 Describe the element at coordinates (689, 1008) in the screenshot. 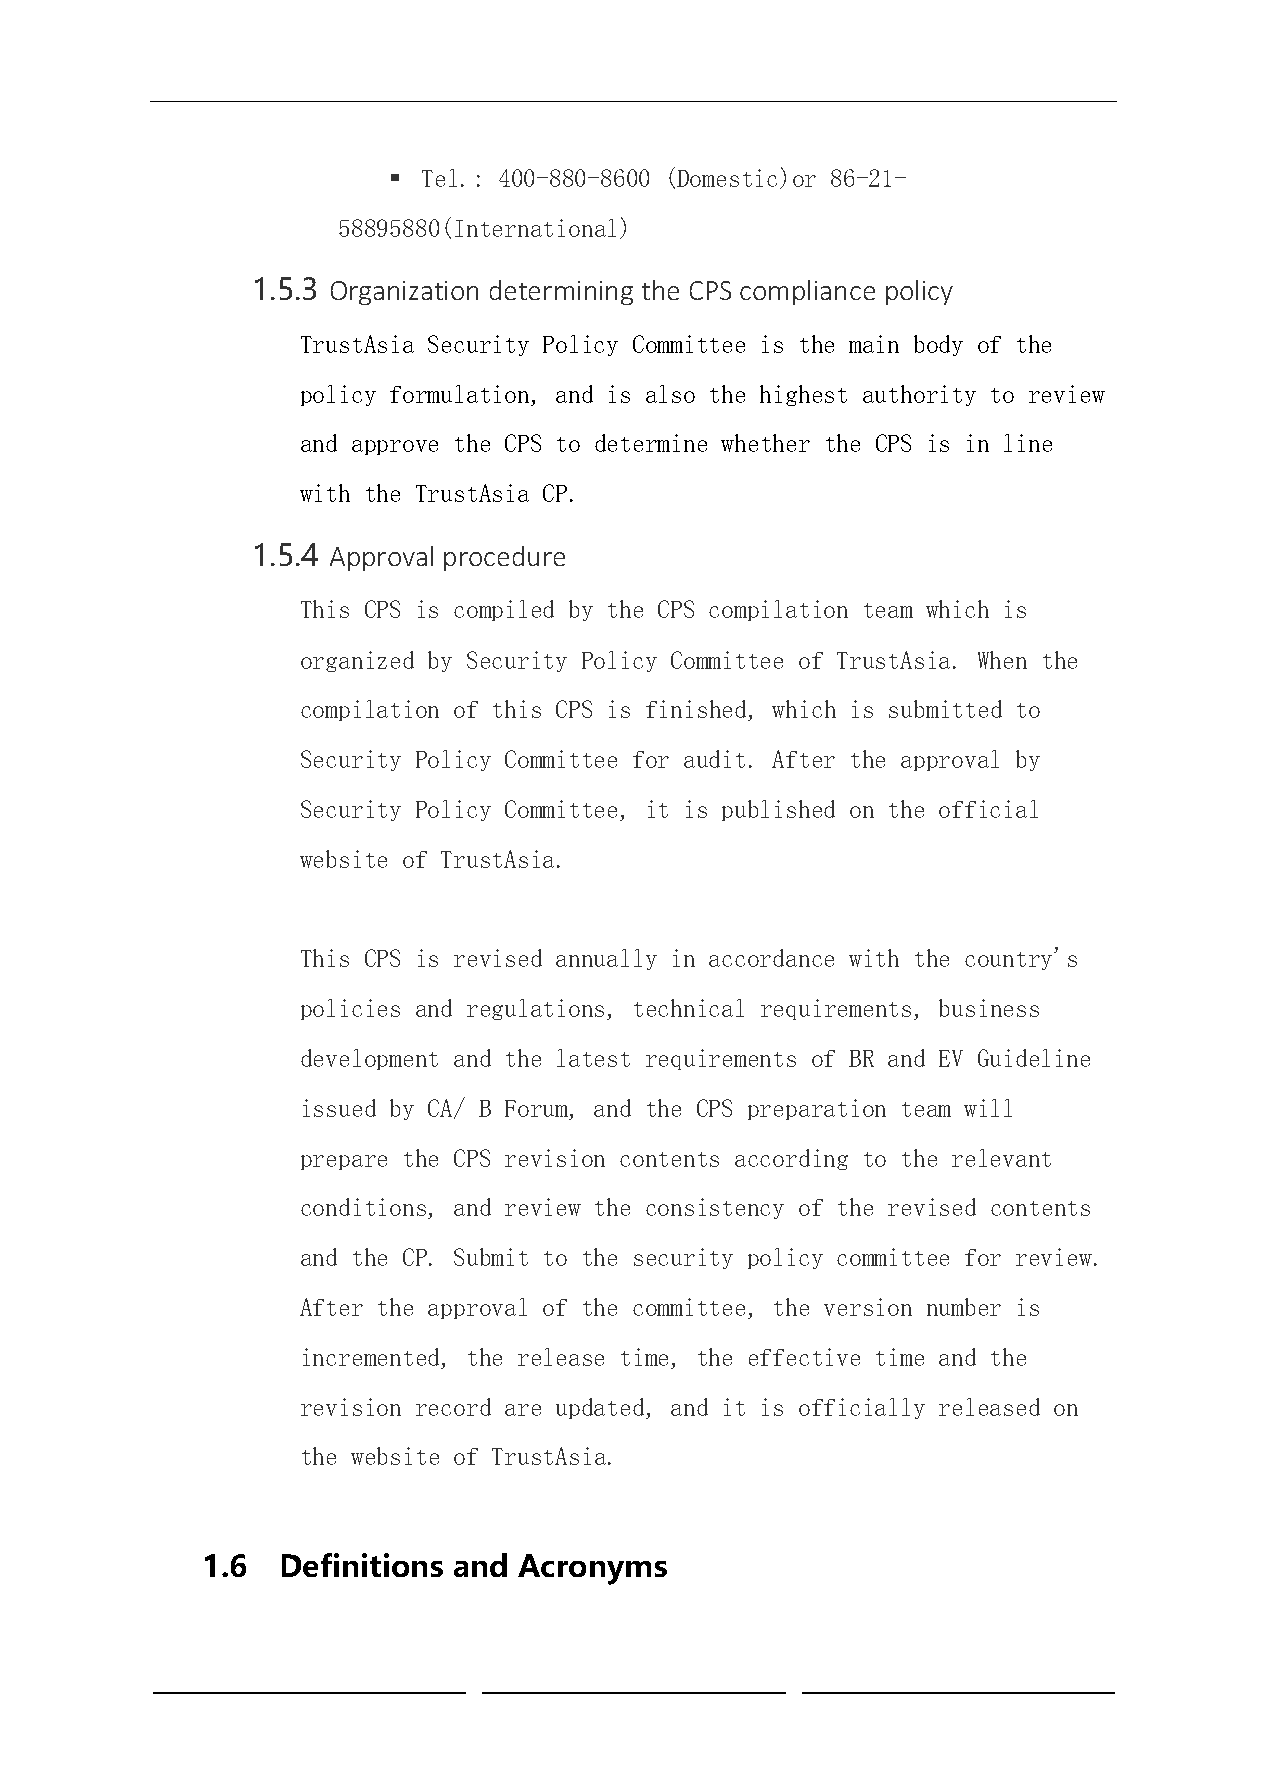

I see `technical` at that location.
